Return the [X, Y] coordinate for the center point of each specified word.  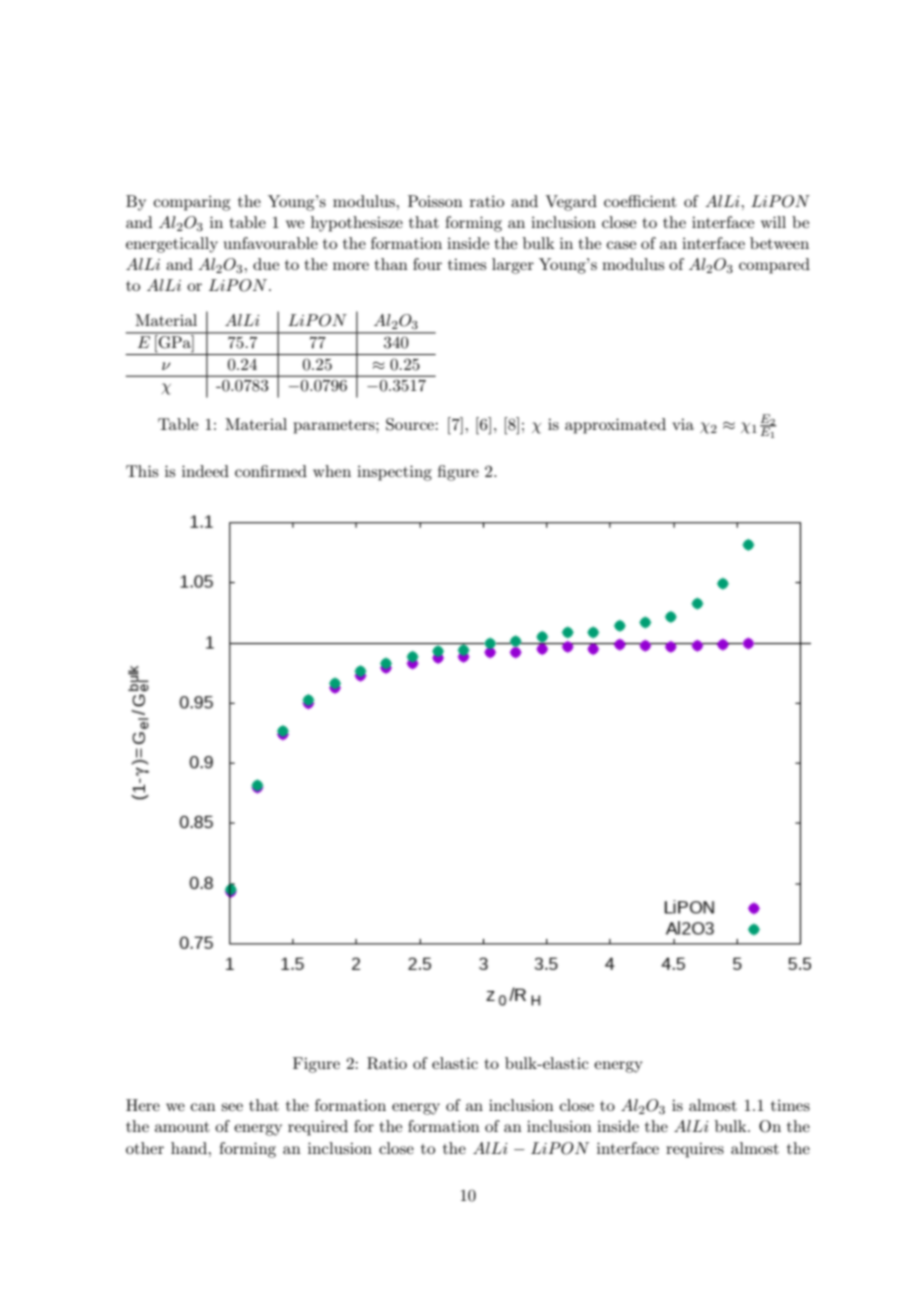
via [683, 424]
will [773, 222]
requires [695, 1150]
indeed [205, 471]
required [318, 1128]
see [232, 1107]
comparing [192, 203]
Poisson [435, 201]
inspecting [394, 473]
